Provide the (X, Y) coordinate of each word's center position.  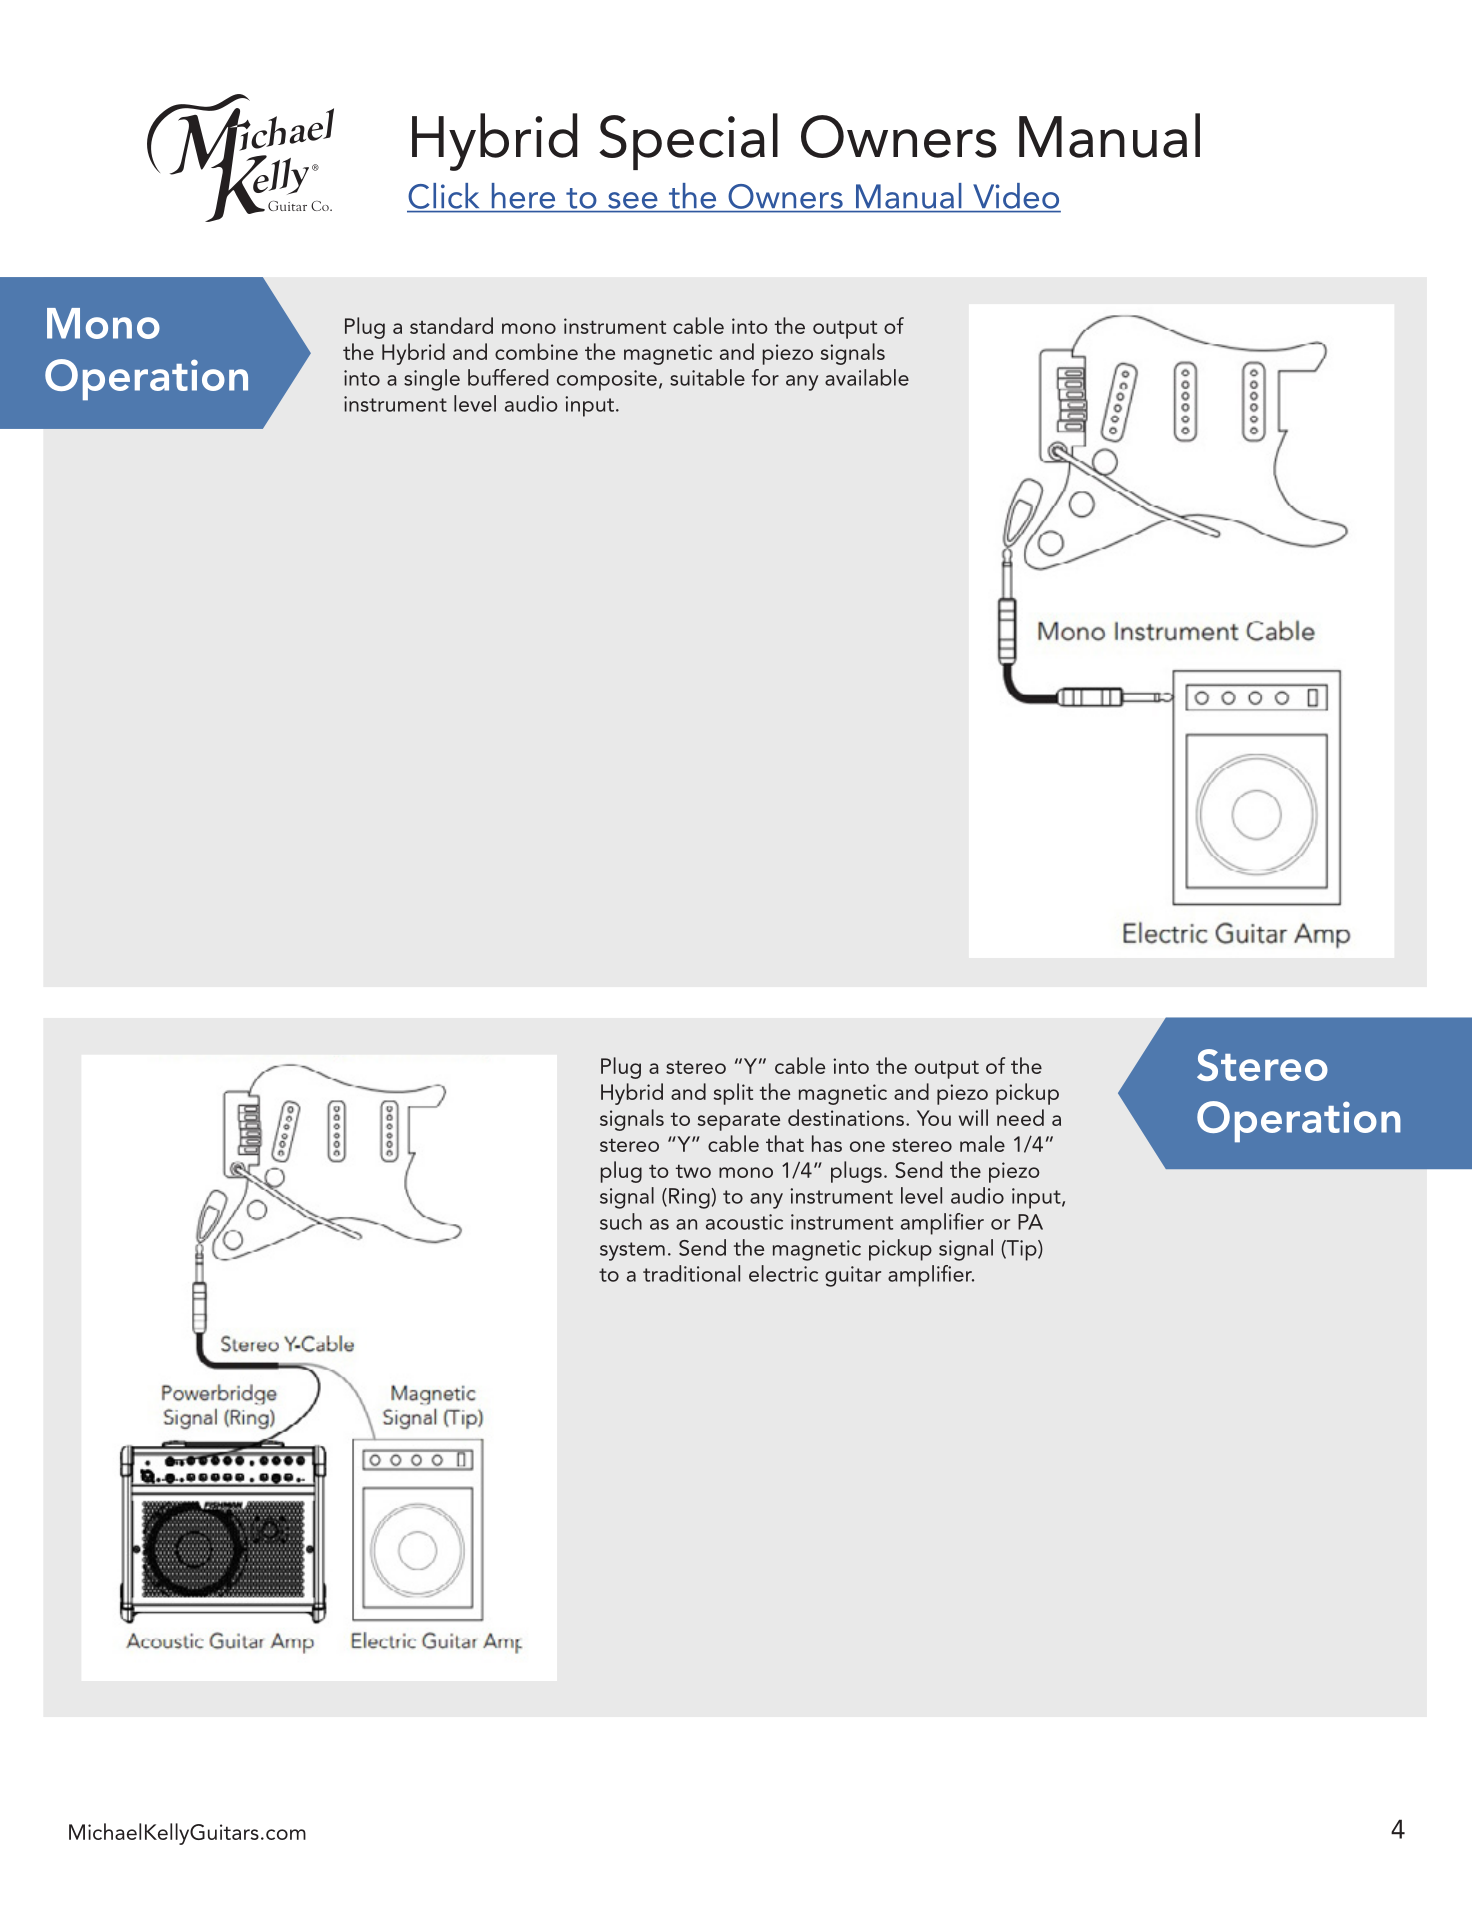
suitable (707, 377)
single (432, 380)
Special (688, 141)
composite (607, 380)
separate (739, 1121)
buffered (508, 377)
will (973, 1117)
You (934, 1118)
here (523, 196)
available (867, 377)
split (733, 1094)
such (621, 1221)
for (765, 377)
